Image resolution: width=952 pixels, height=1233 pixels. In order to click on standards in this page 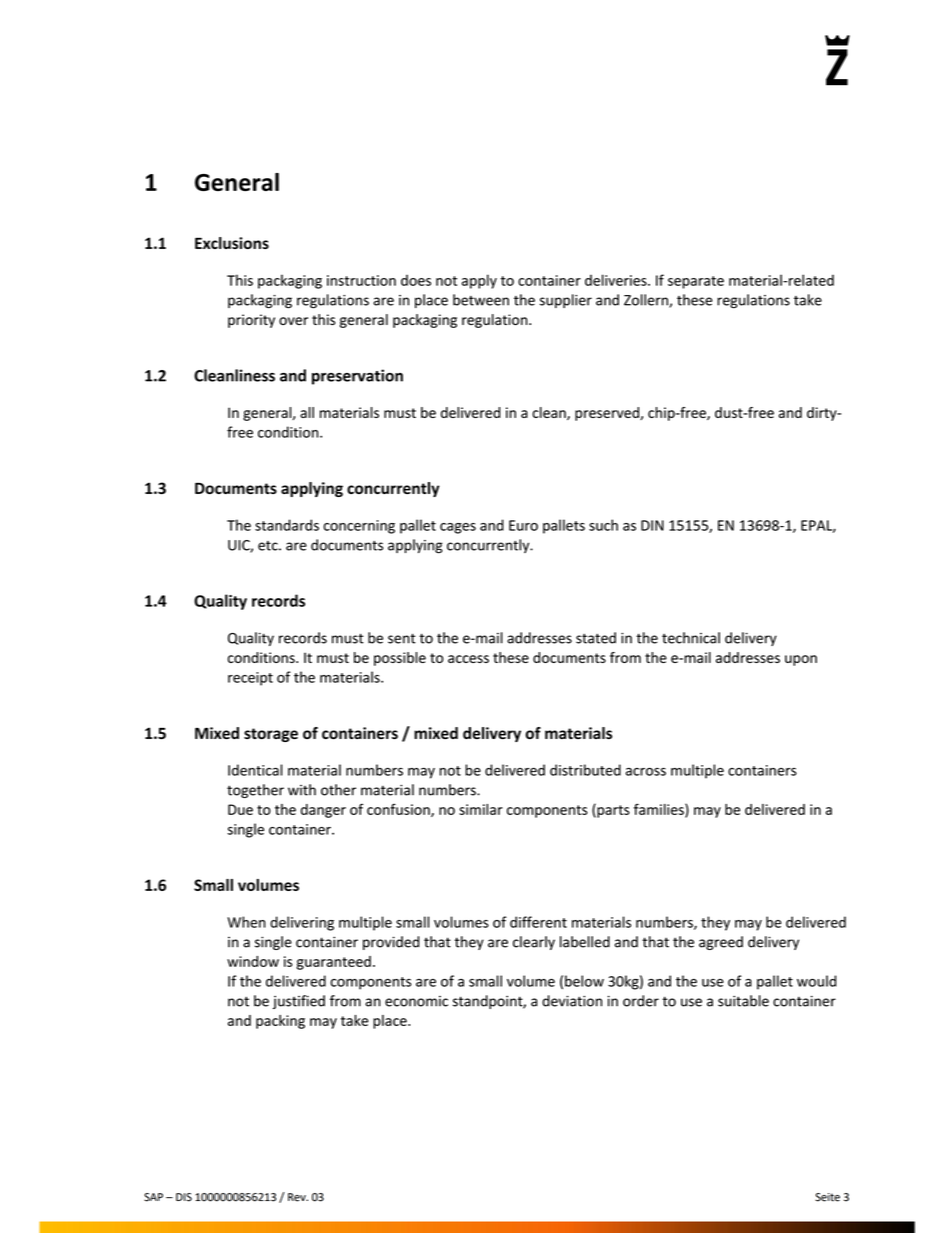, I will do `click(287, 525)`.
